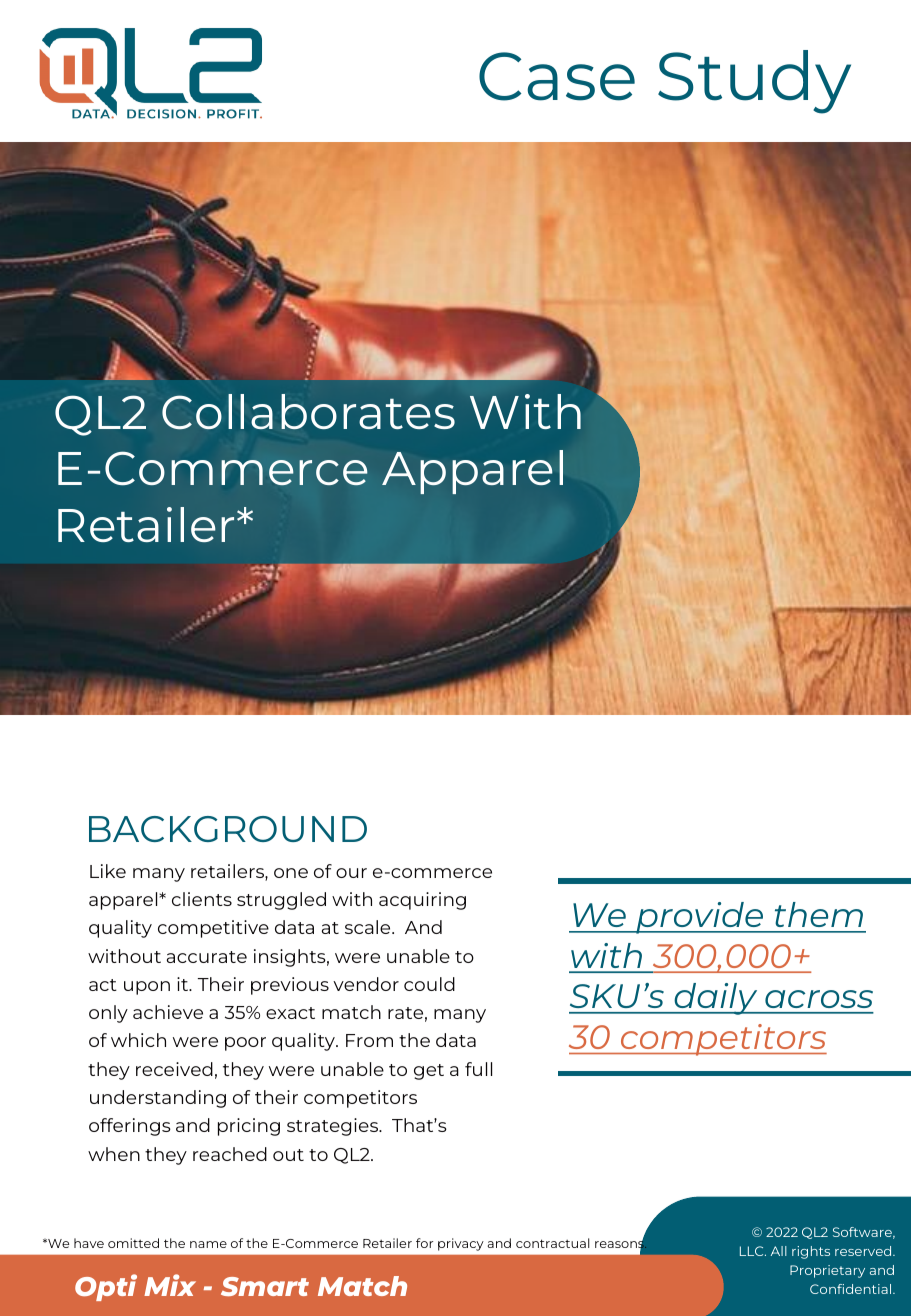 Image resolution: width=911 pixels, height=1316 pixels. Describe the element at coordinates (208, 1244) in the image. I see `name` at that location.
